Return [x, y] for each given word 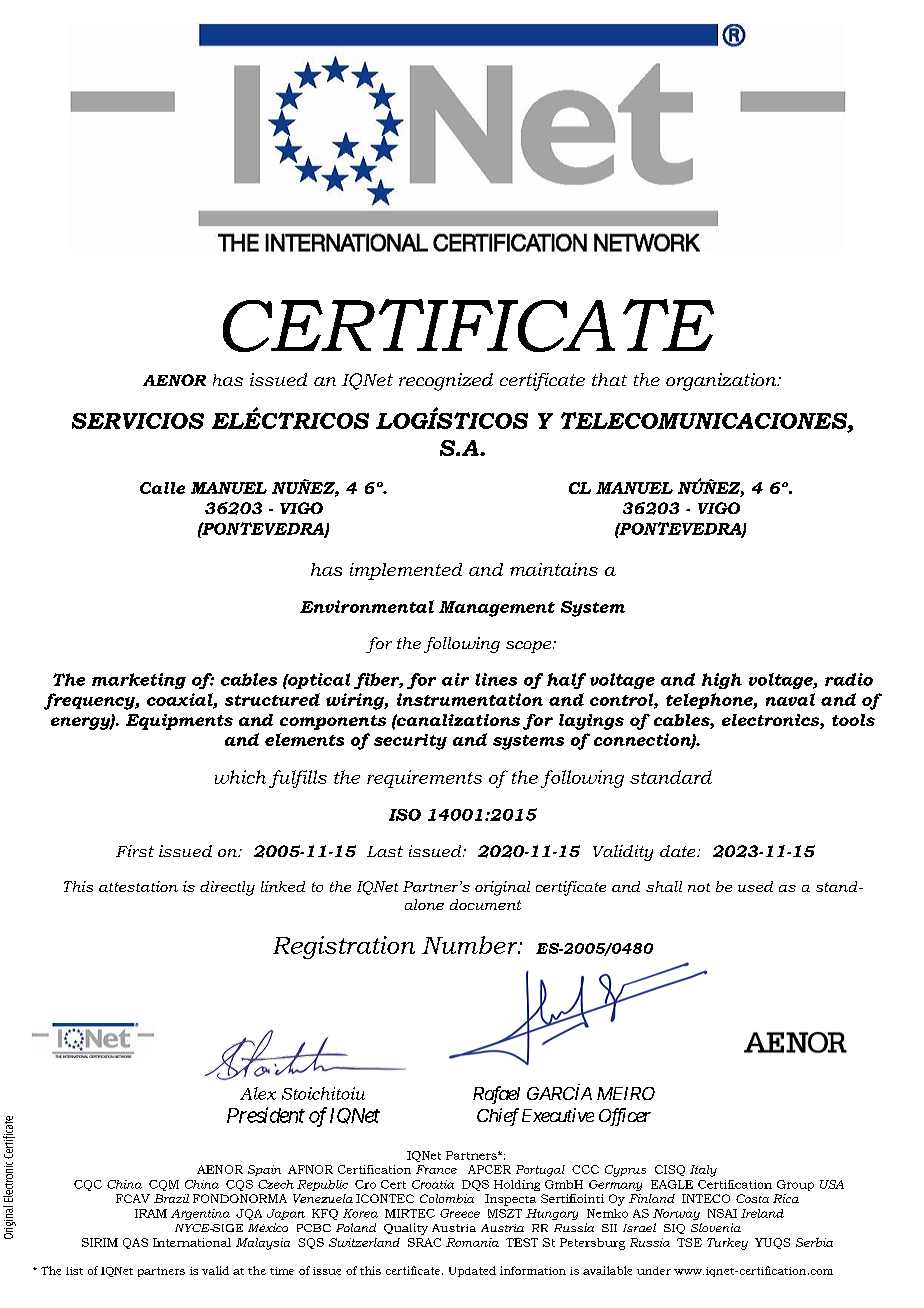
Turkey [727, 1244]
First [135, 851]
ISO [405, 815]
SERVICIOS [138, 421]
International [192, 1242]
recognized [446, 382]
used [755, 886]
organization [722, 382]
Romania [472, 1242]
